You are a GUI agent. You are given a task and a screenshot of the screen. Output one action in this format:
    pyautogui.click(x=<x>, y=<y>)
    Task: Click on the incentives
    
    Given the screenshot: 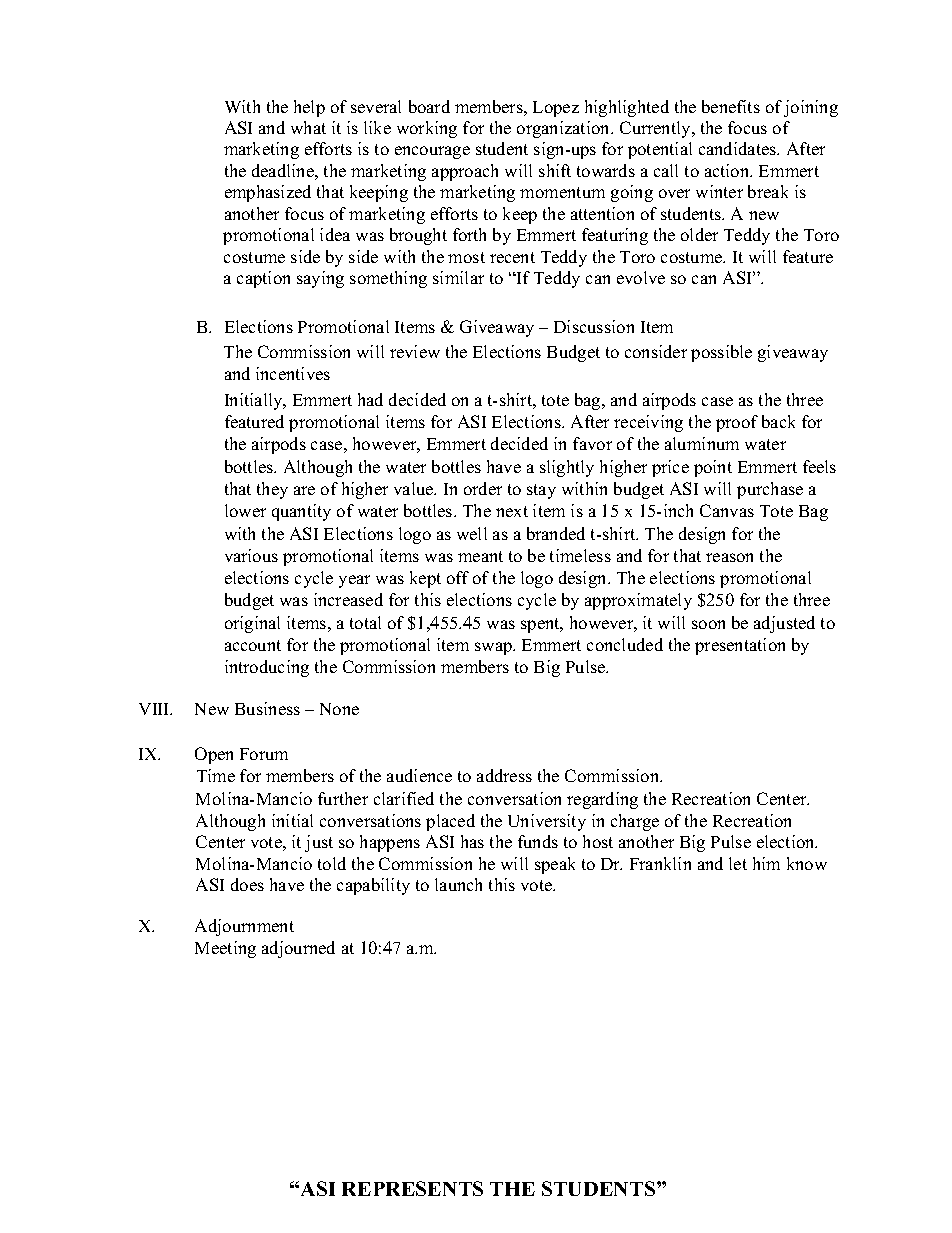 What is the action you would take?
    pyautogui.click(x=293, y=373)
